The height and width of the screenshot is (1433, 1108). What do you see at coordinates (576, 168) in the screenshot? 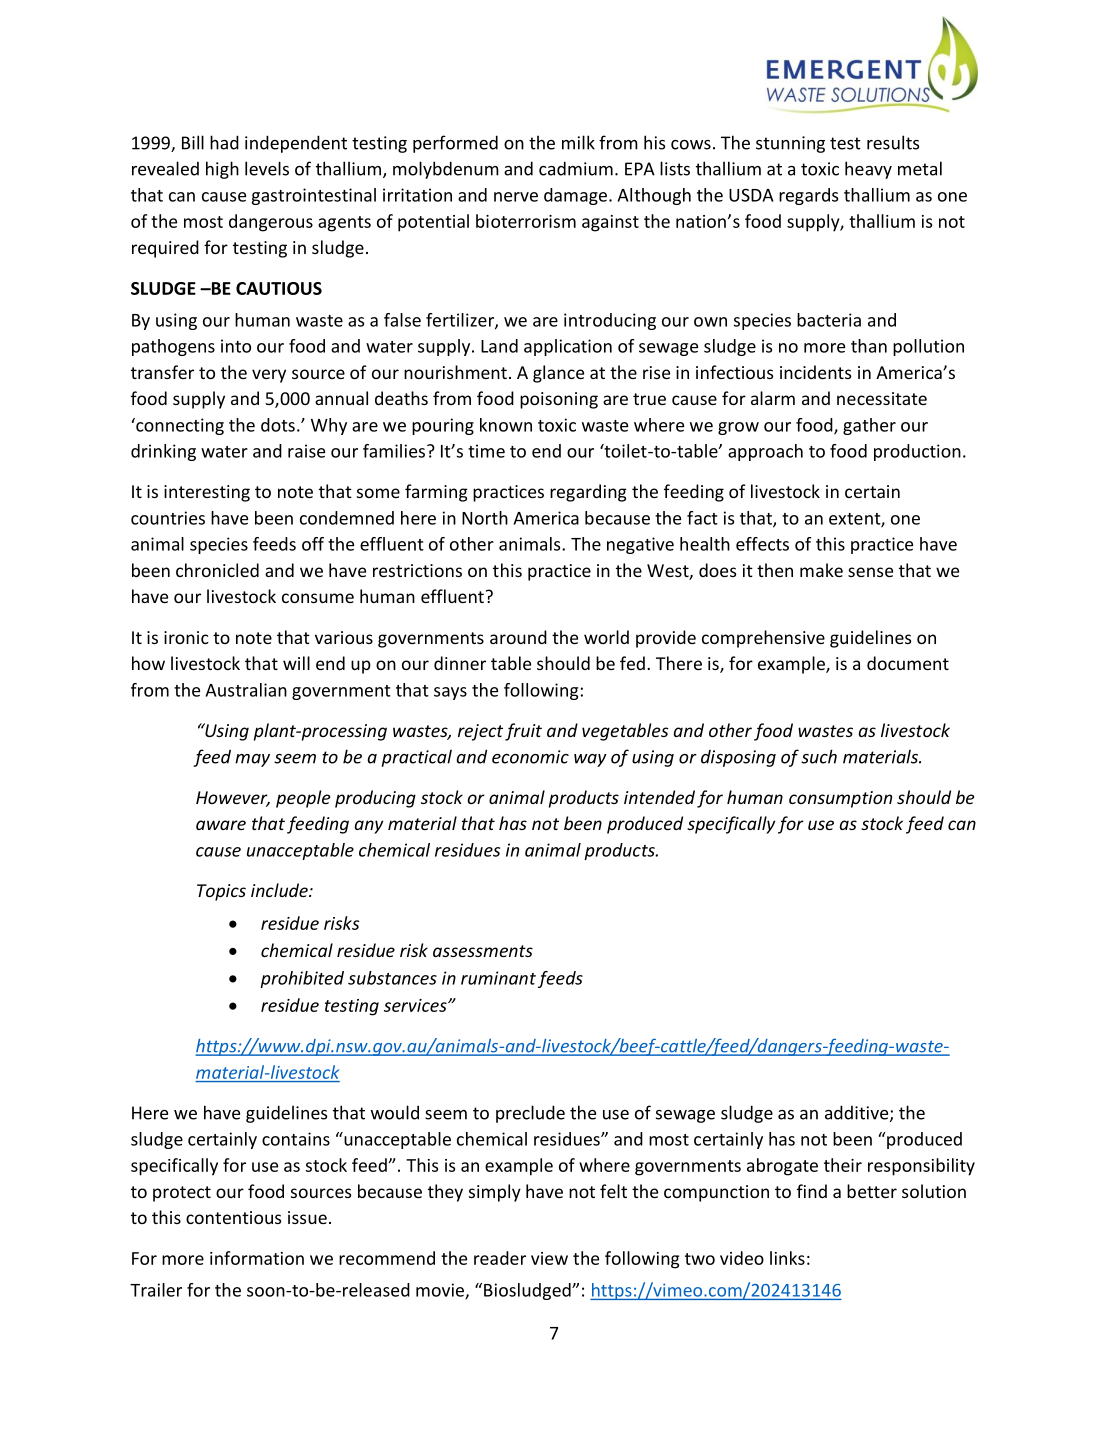
I see `cadmium` at bounding box center [576, 168].
